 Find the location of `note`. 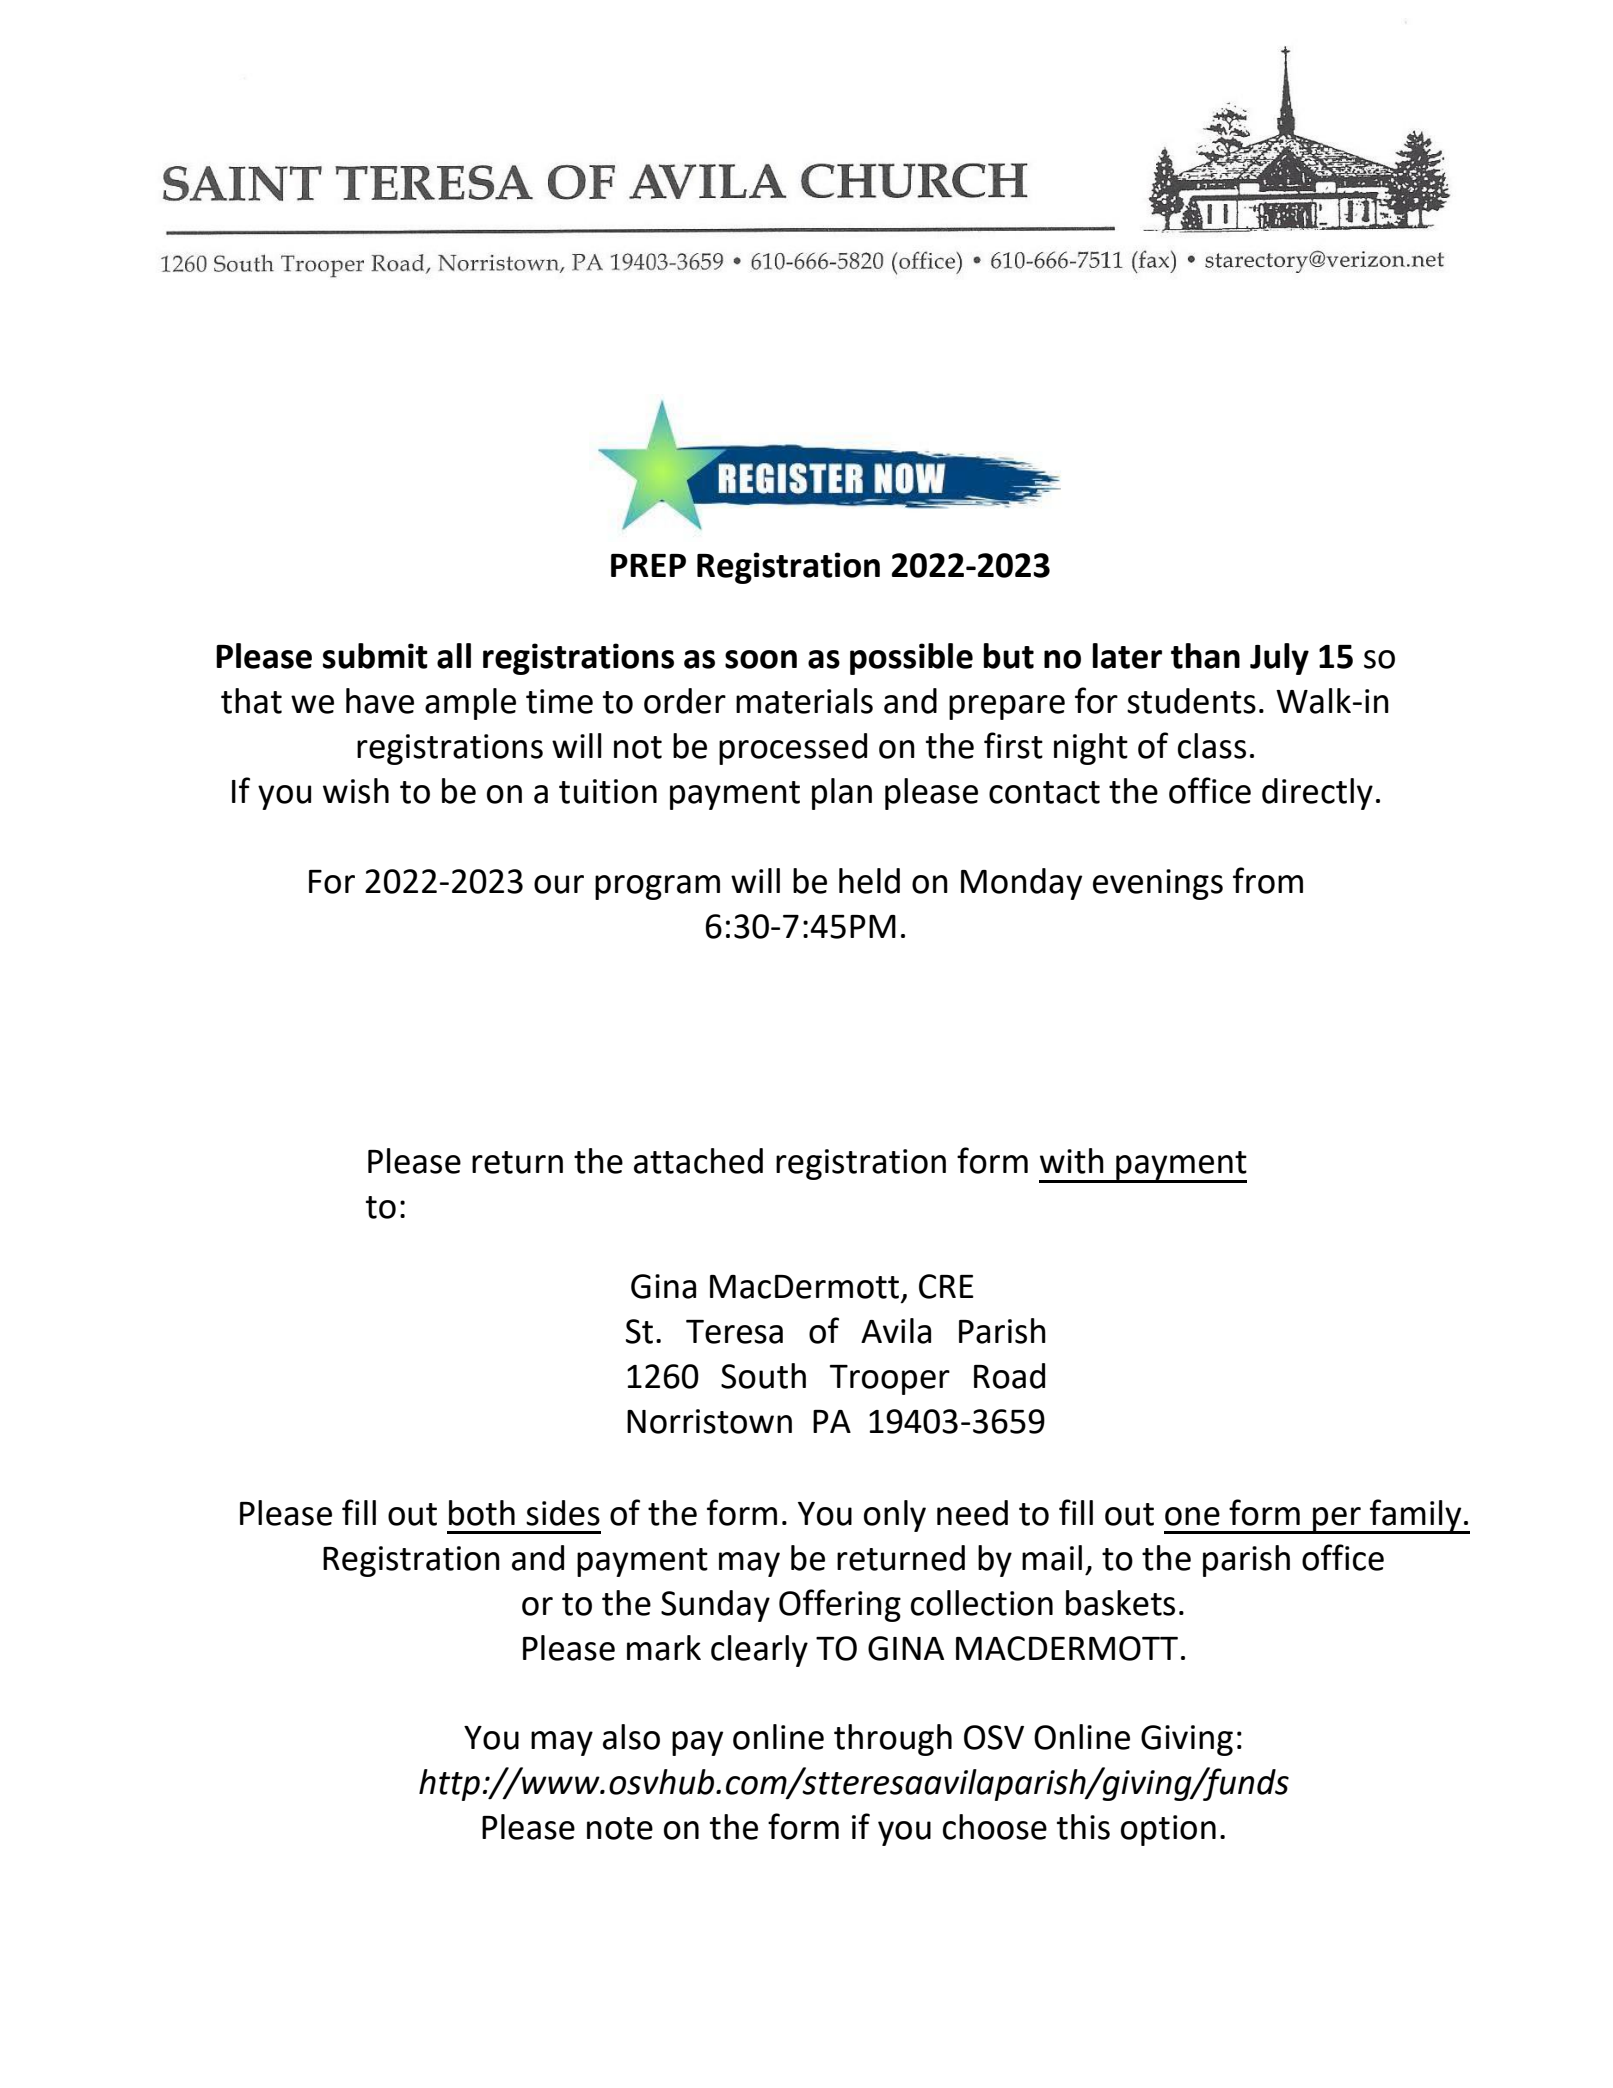

note is located at coordinates (620, 1828).
